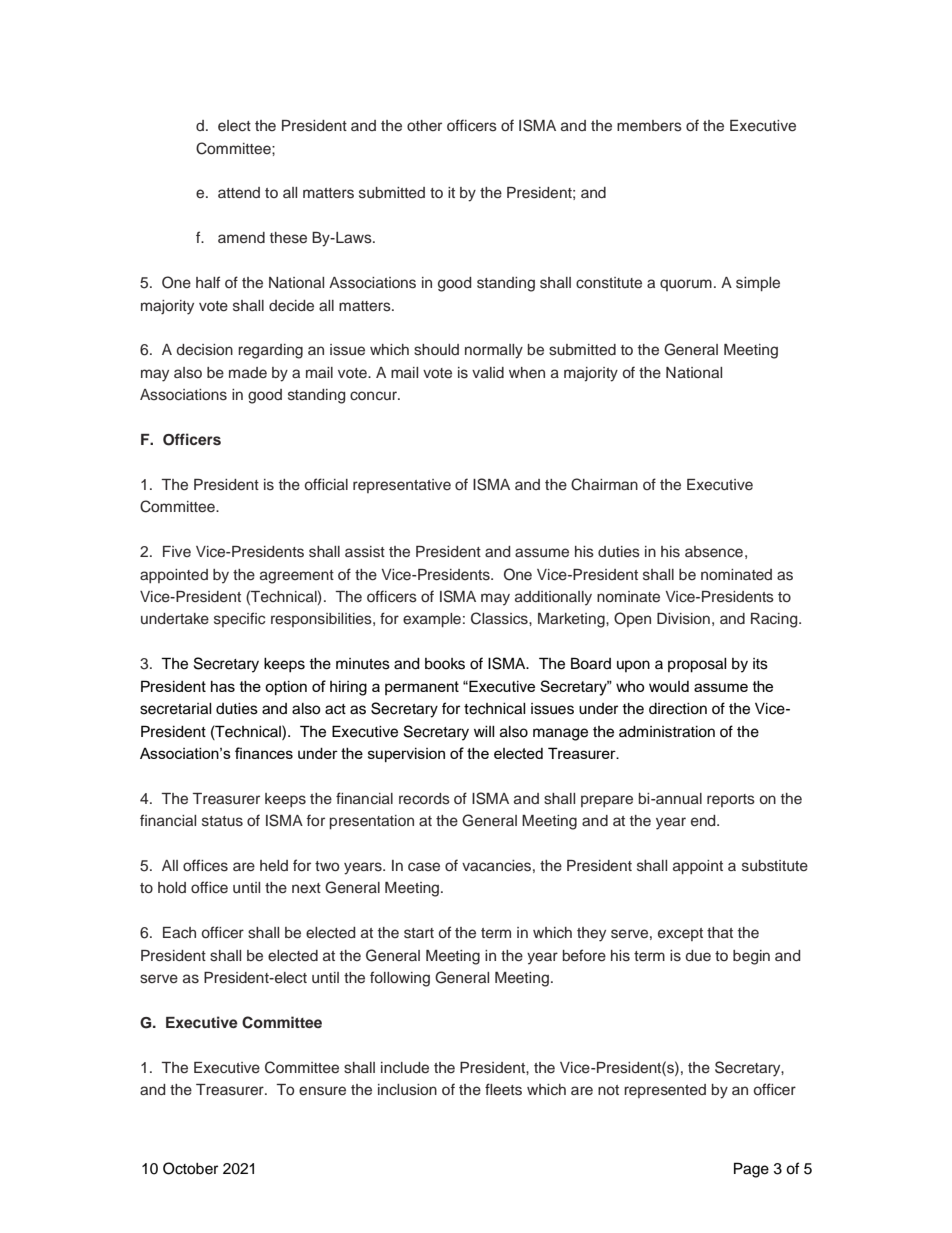 The image size is (952, 1233). Describe the element at coordinates (326, 484) in the screenshot. I see `official` at that location.
